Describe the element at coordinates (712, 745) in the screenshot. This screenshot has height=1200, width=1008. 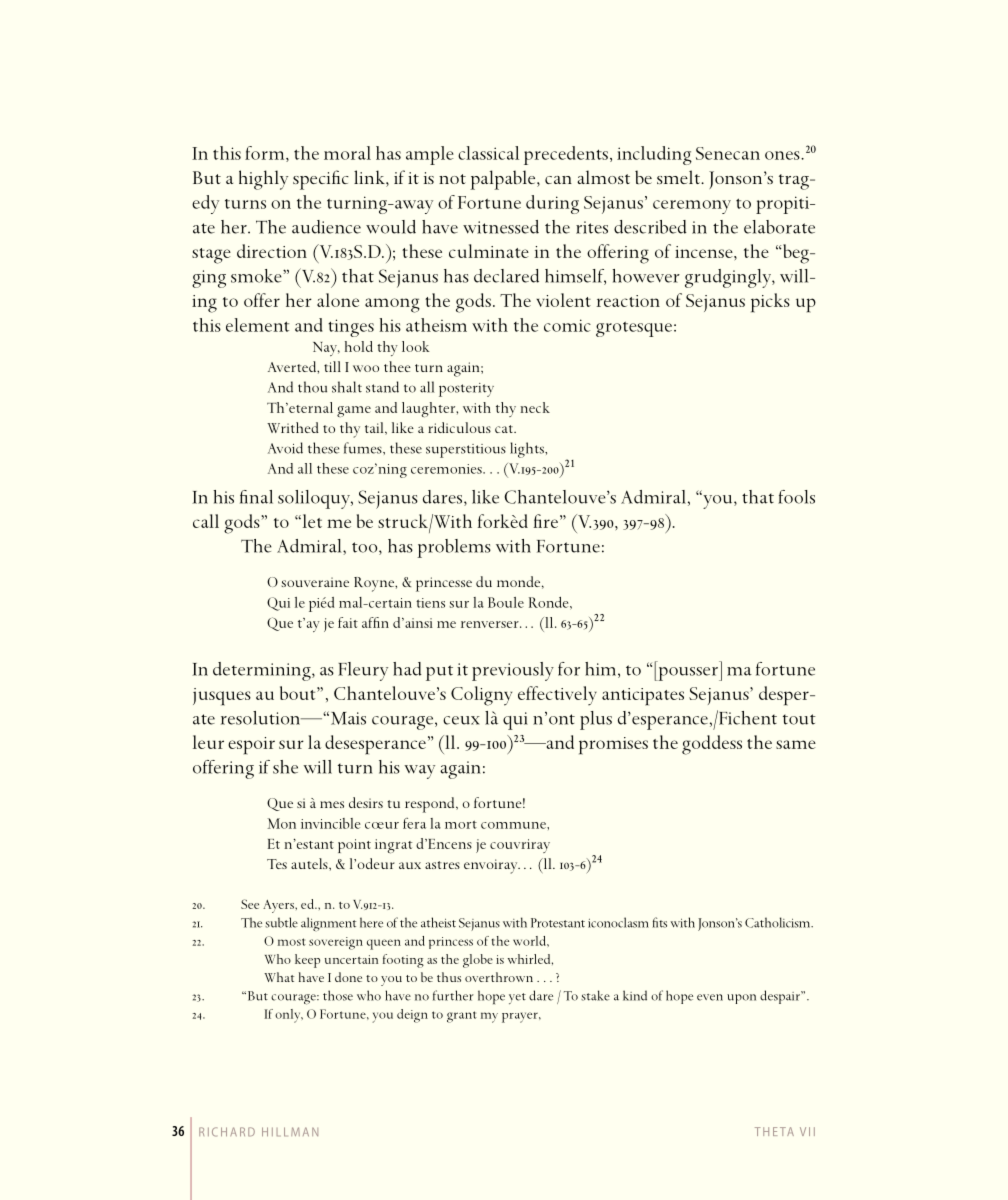
I see `goddess` at that location.
